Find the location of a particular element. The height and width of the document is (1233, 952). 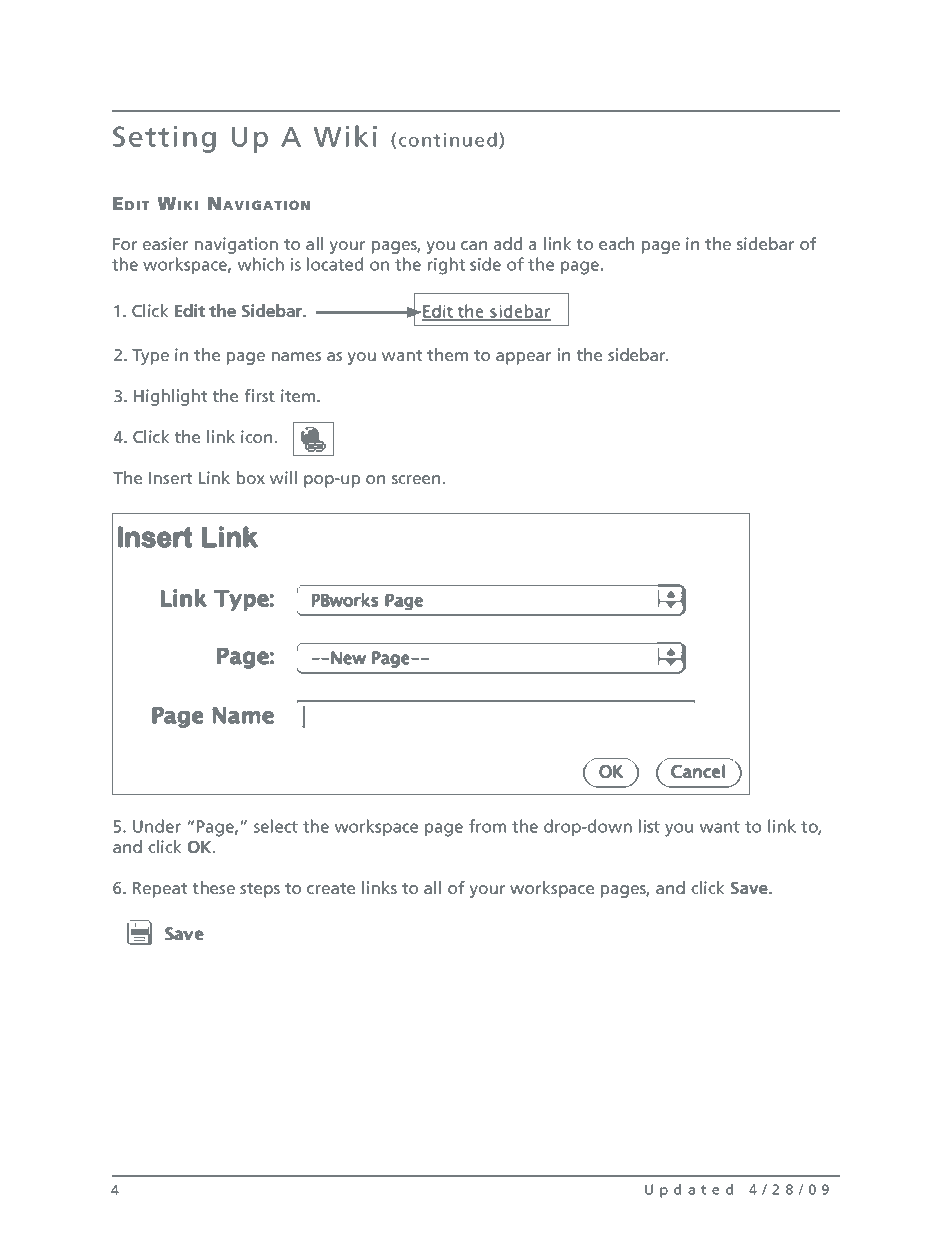

continued is located at coordinates (448, 139).
